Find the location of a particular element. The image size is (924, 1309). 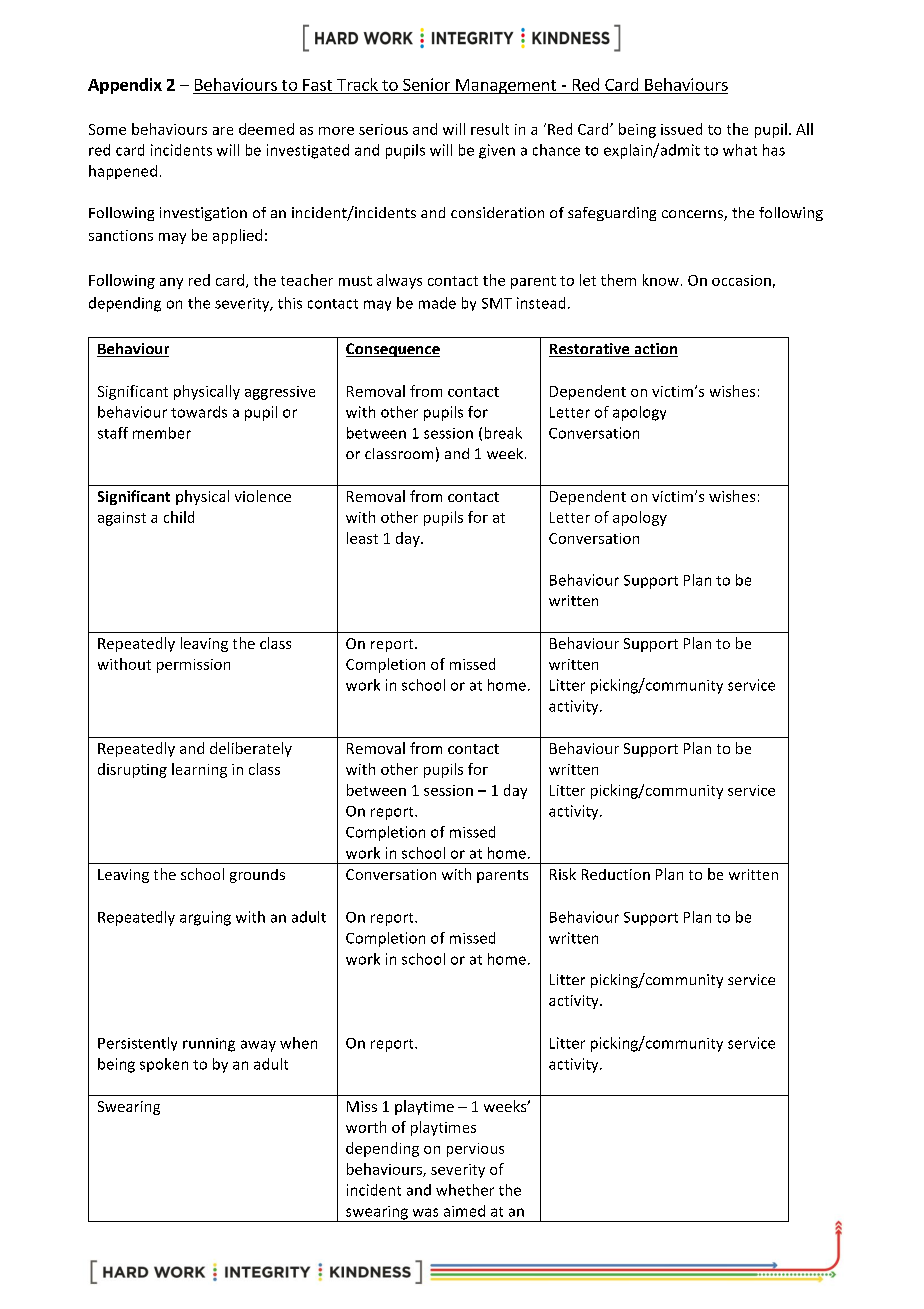

pervious is located at coordinates (475, 1150).
